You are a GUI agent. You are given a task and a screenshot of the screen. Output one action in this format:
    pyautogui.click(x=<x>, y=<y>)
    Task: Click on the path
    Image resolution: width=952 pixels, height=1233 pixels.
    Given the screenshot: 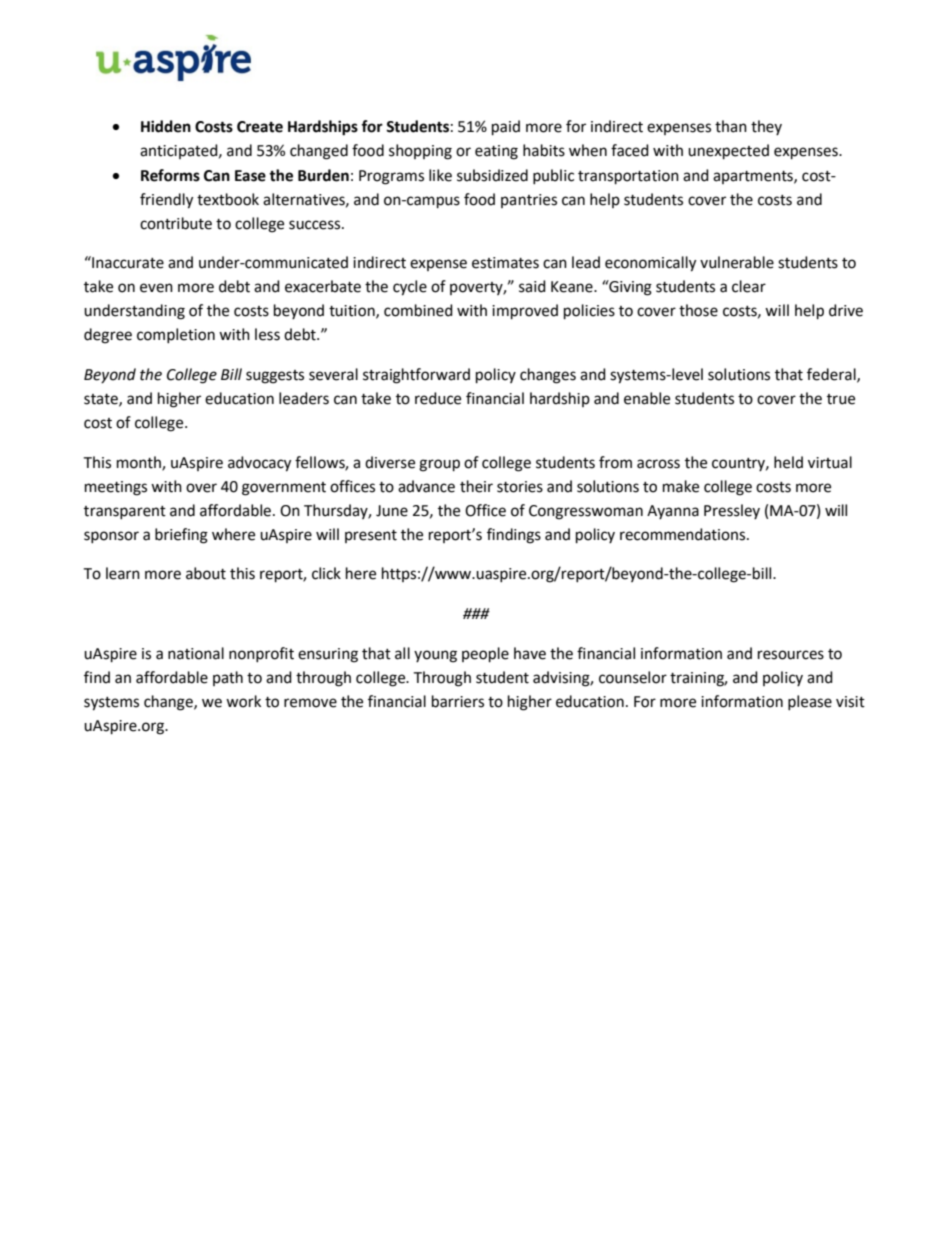 What is the action you would take?
    pyautogui.click(x=228, y=678)
